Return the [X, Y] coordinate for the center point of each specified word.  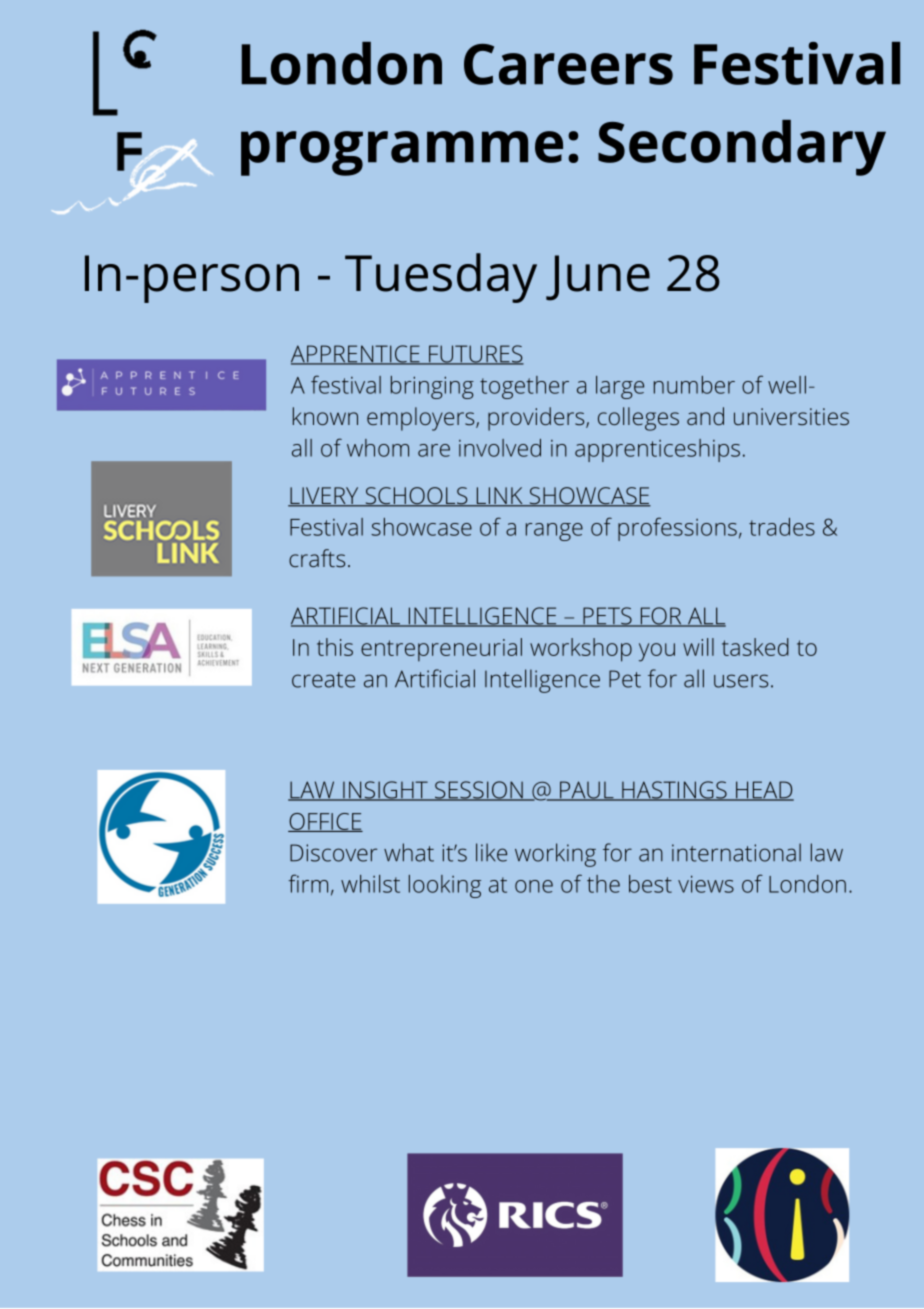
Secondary [742, 148]
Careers [568, 64]
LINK [499, 497]
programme [402, 153]
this [335, 647]
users [741, 681]
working [555, 855]
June [598, 278]
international [736, 852]
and [705, 416]
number [694, 385]
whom [378, 448]
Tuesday [441, 278]
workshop [581, 650]
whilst [370, 884]
